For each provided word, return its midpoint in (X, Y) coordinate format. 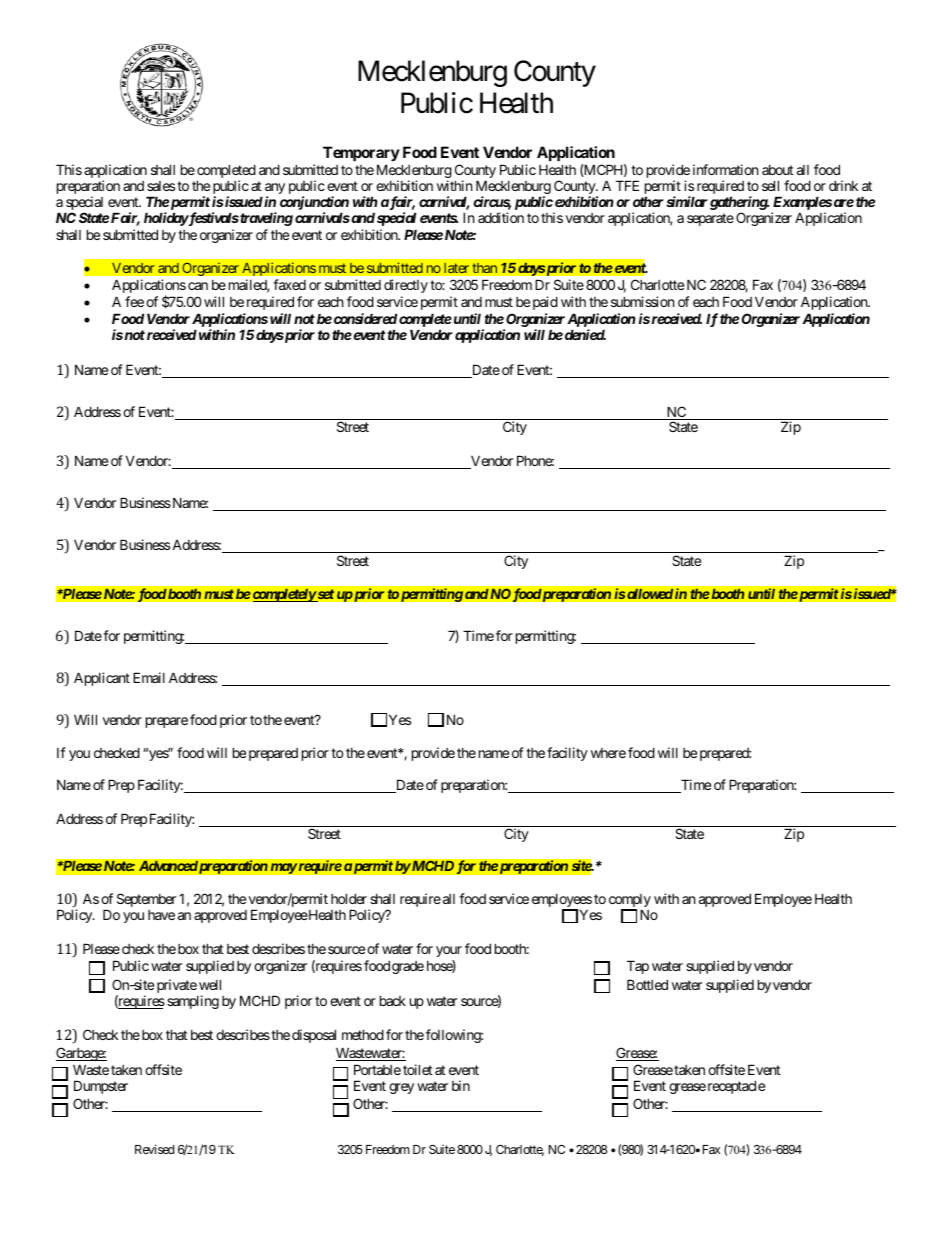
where (608, 753)
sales (161, 186)
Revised (154, 1149)
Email (149, 677)
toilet (417, 1069)
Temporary (361, 153)
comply (630, 902)
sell (770, 185)
